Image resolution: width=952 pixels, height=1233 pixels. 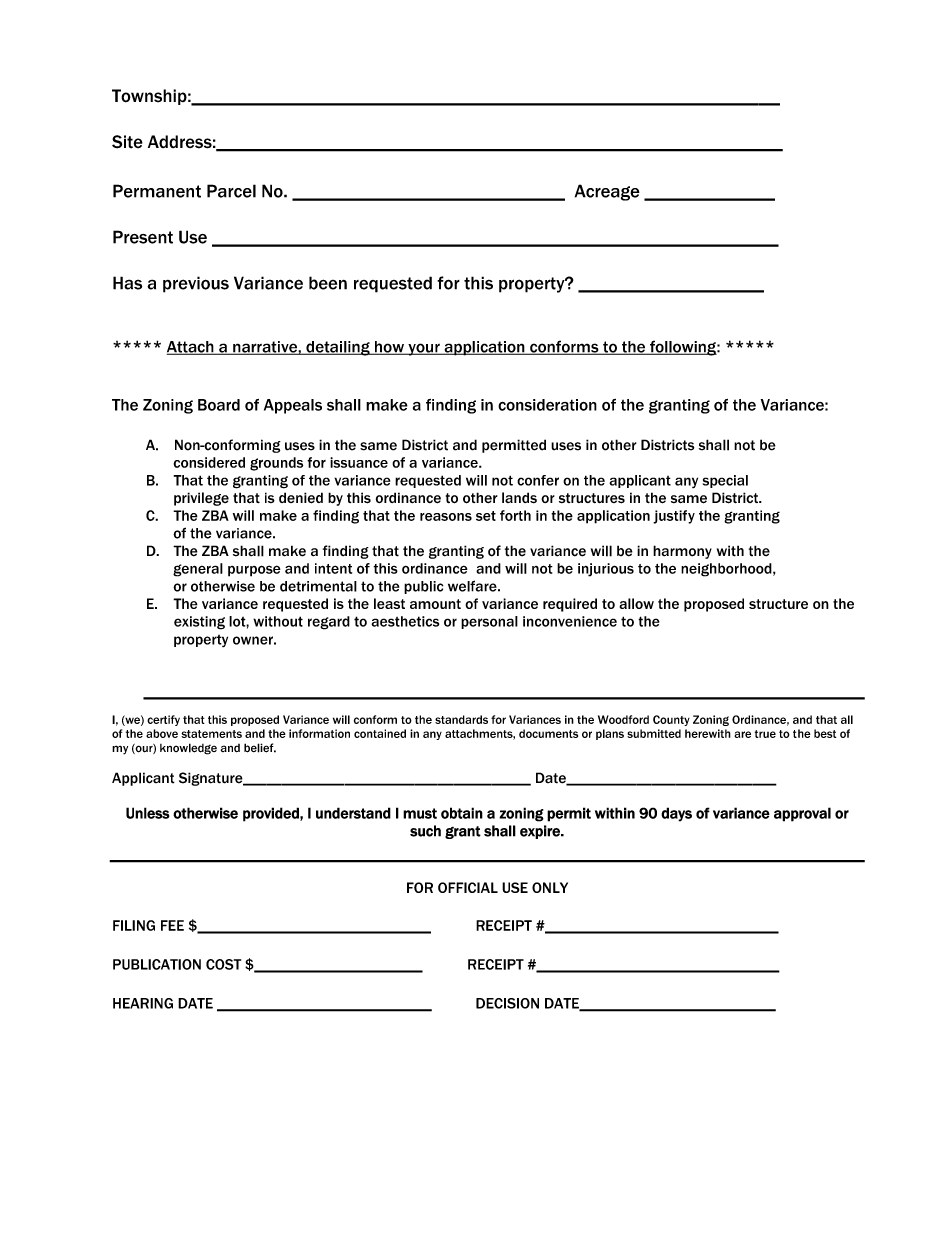 I want to click on Acreage, so click(x=607, y=192).
